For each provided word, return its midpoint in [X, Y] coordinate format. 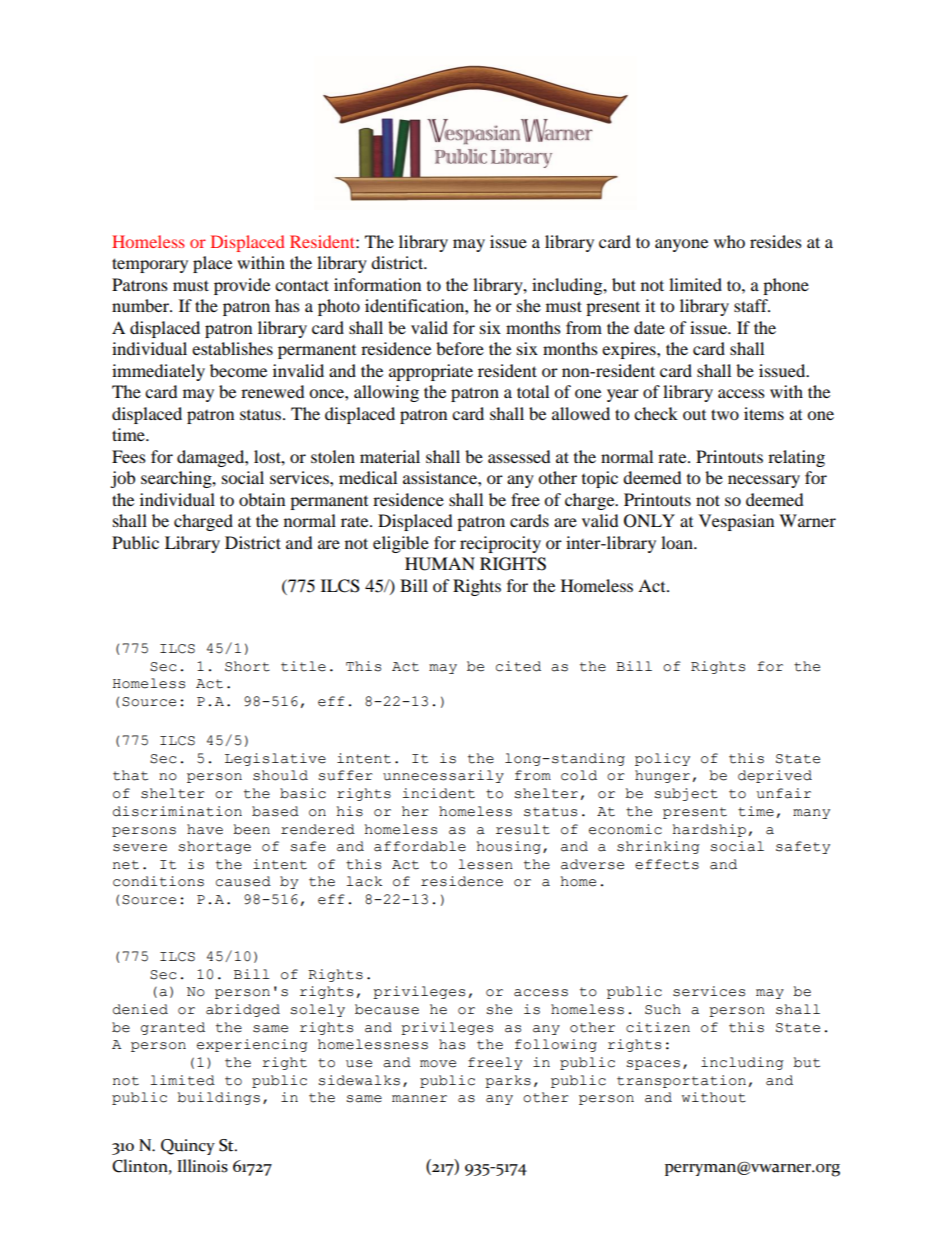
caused [243, 881]
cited [518, 666]
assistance [441, 477]
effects [667, 864]
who [729, 241]
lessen [485, 864]
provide [242, 286]
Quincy [188, 1147]
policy [662, 759]
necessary [764, 481]
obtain [262, 499]
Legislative [275, 759]
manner [419, 1099]
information [377, 284]
